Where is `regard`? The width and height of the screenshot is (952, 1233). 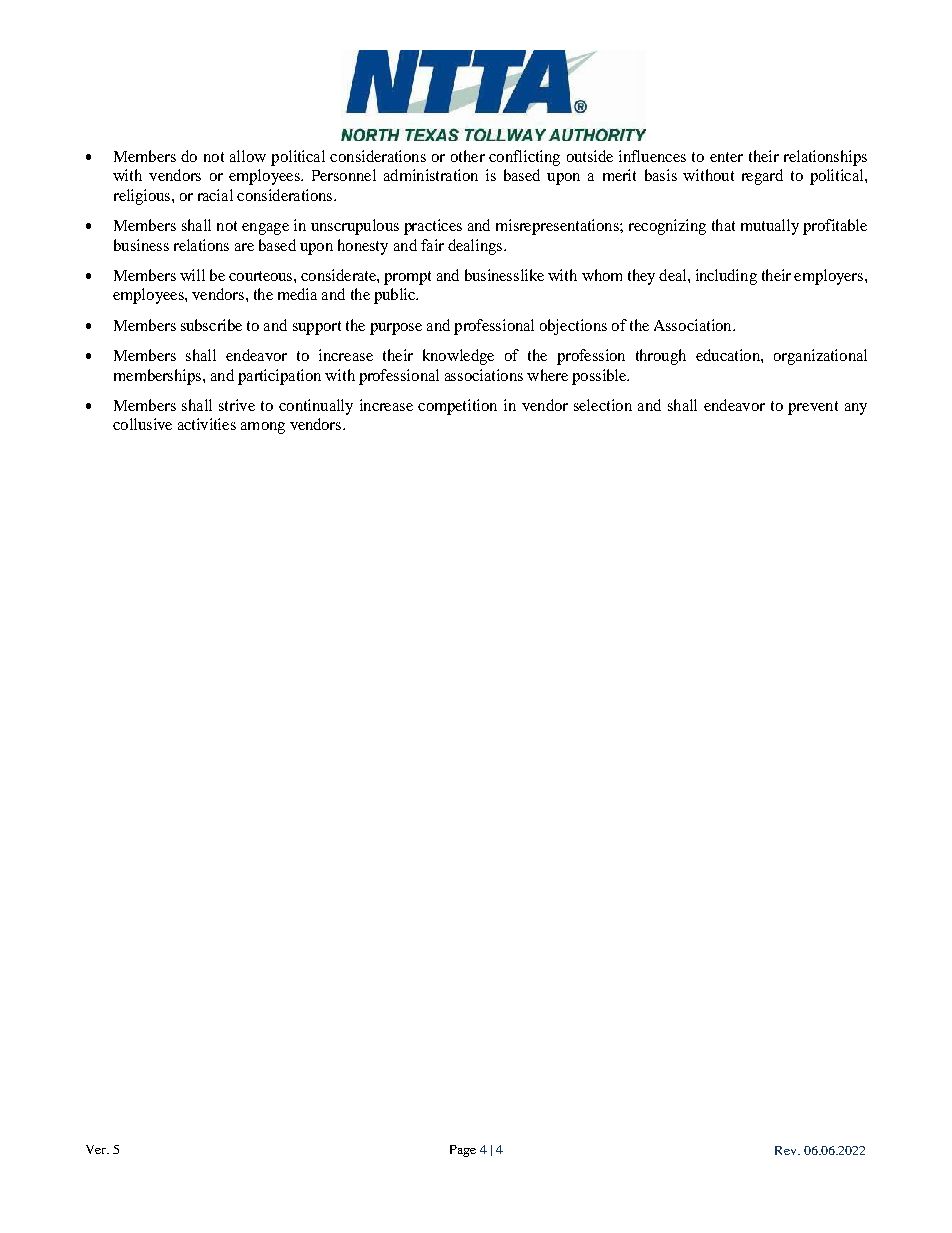
regard is located at coordinates (762, 177).
